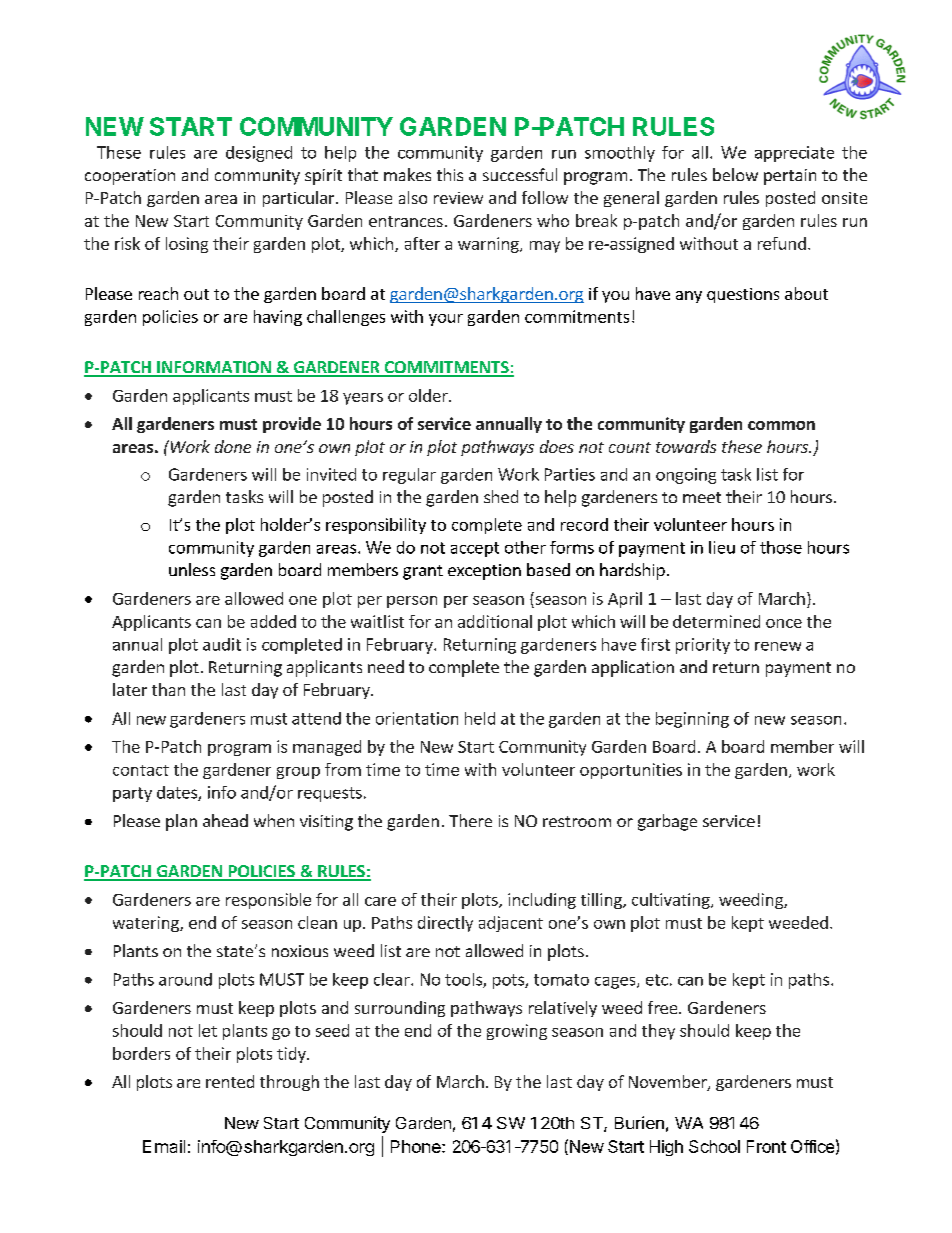 Image resolution: width=952 pixels, height=1233 pixels. What do you see at coordinates (458, 198) in the page?
I see `review` at bounding box center [458, 198].
